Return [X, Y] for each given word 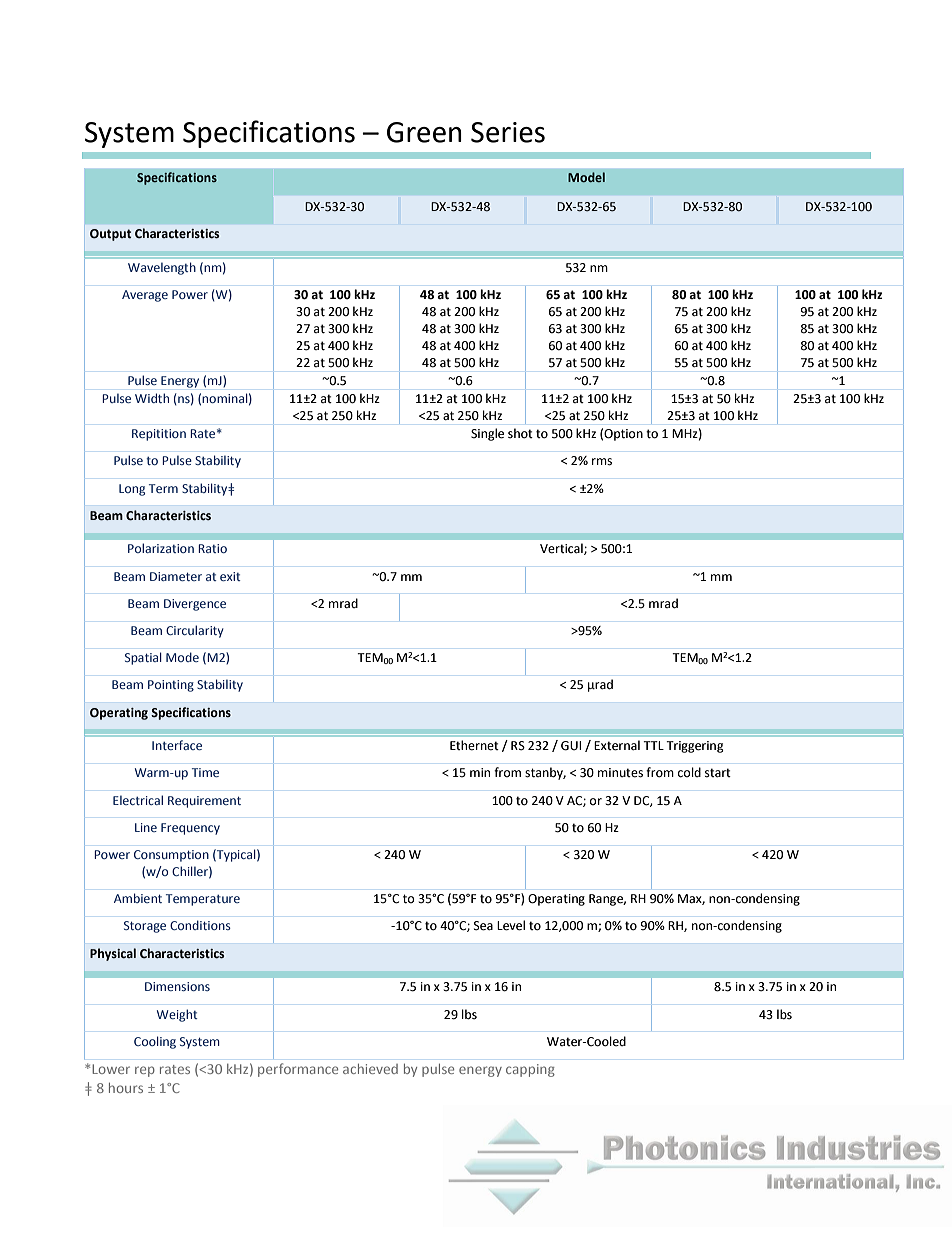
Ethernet [474, 745]
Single [487, 434]
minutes [620, 773]
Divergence [195, 605]
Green [424, 132]
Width [152, 398]
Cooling [155, 1042]
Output [111, 235]
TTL [653, 745]
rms [602, 462]
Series [508, 132]
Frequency [190, 829]
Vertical [562, 549]
